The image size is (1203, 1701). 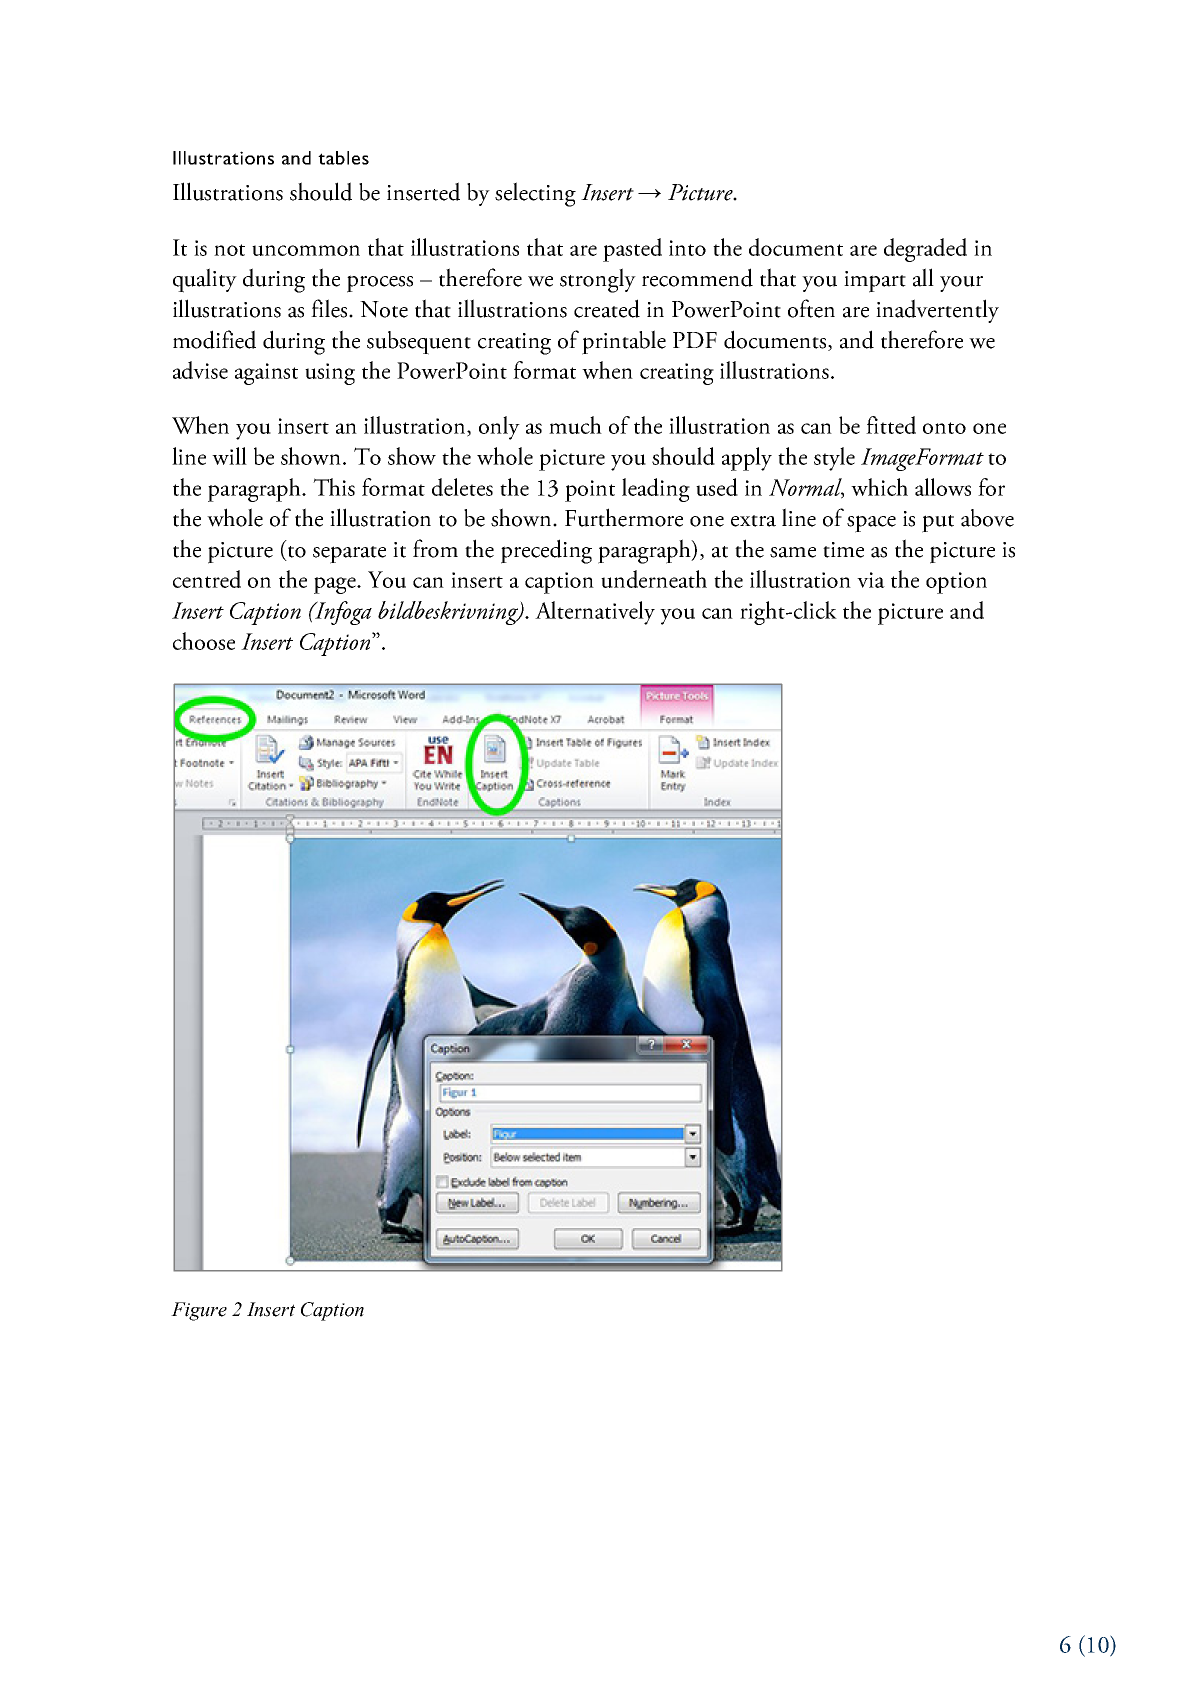 What do you see at coordinates (595, 613) in the image?
I see `Alternatively` at bounding box center [595, 613].
